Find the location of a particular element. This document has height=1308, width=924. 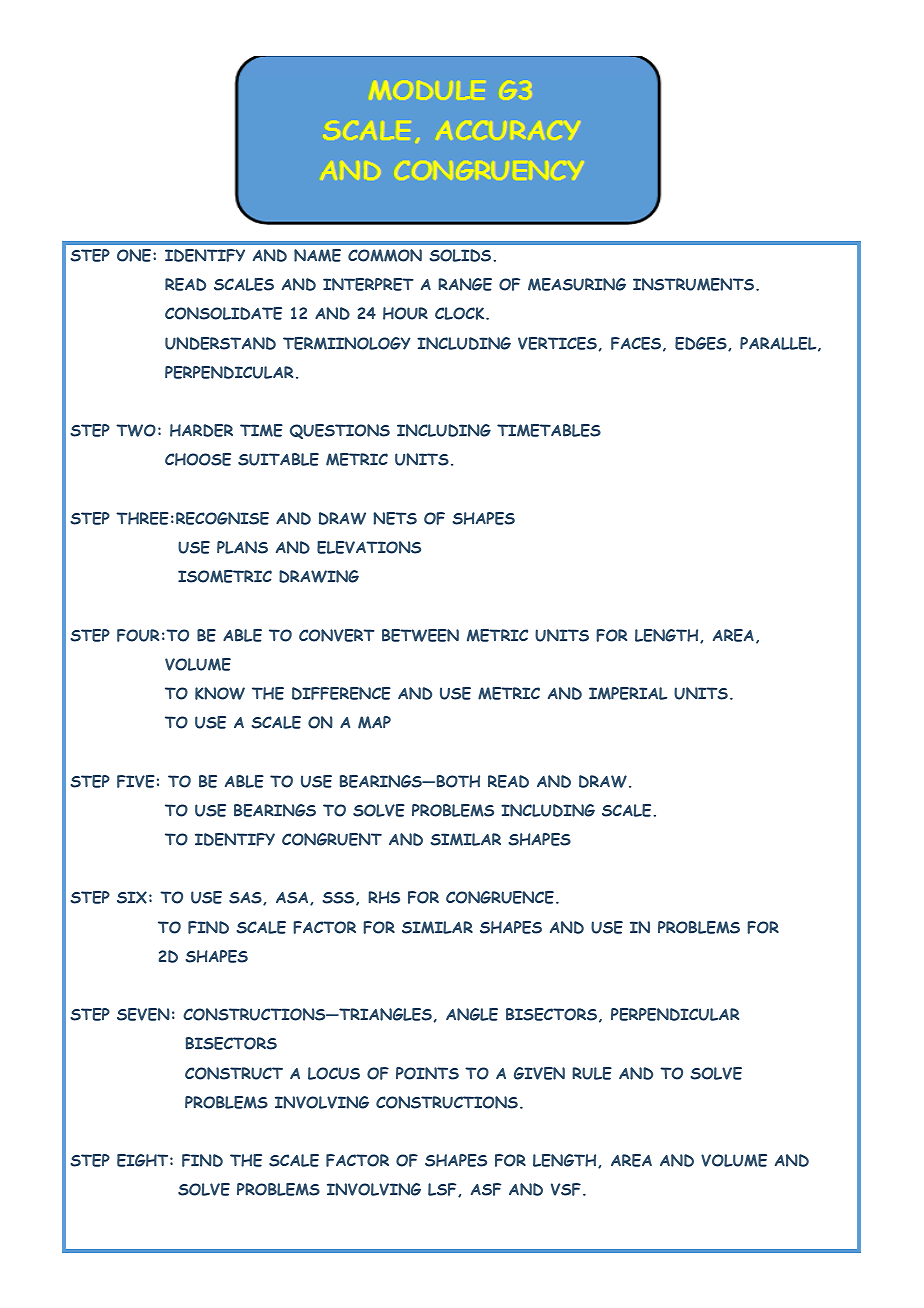

RULE is located at coordinates (592, 1073).
